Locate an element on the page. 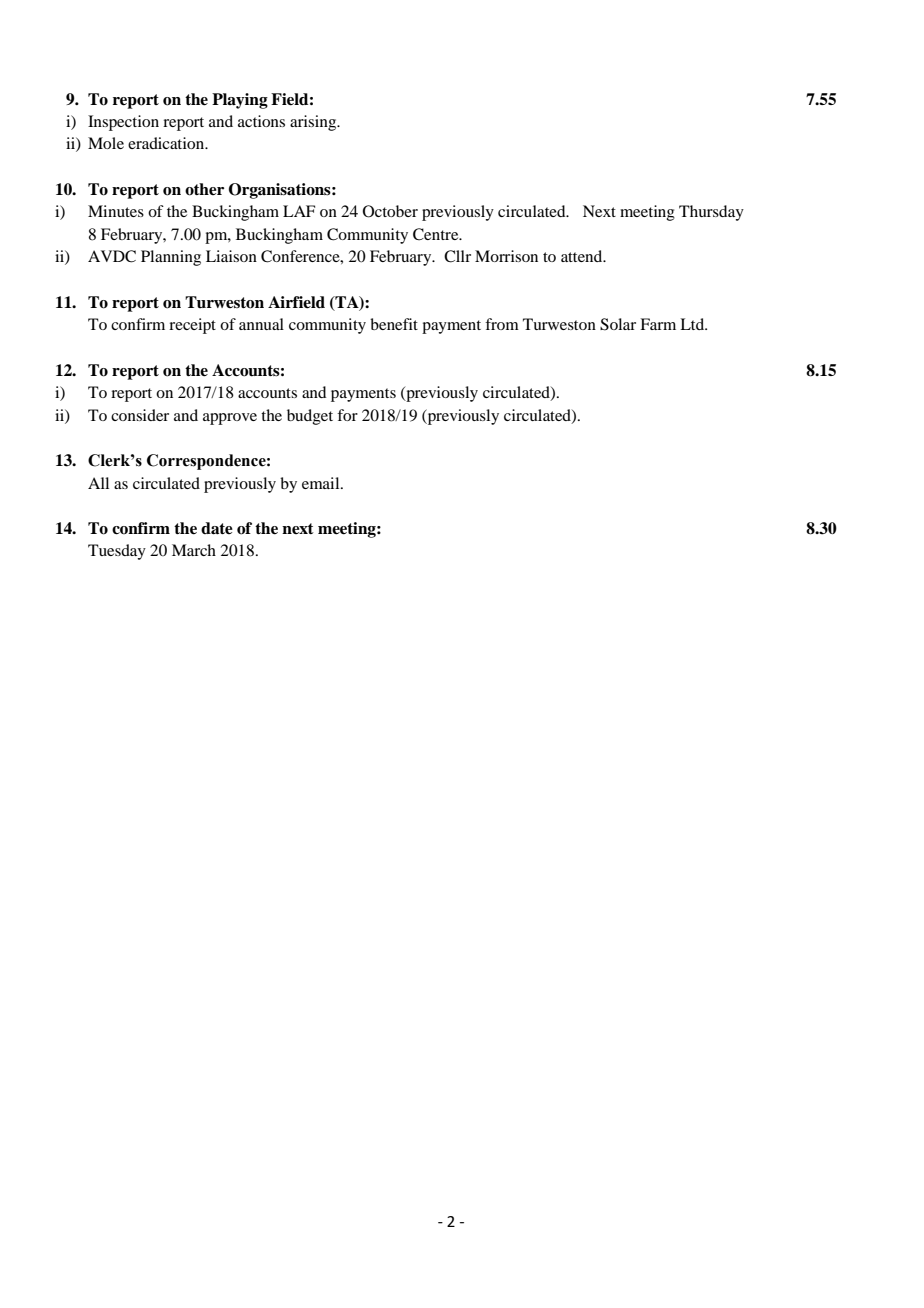  Solar is located at coordinates (618, 324).
